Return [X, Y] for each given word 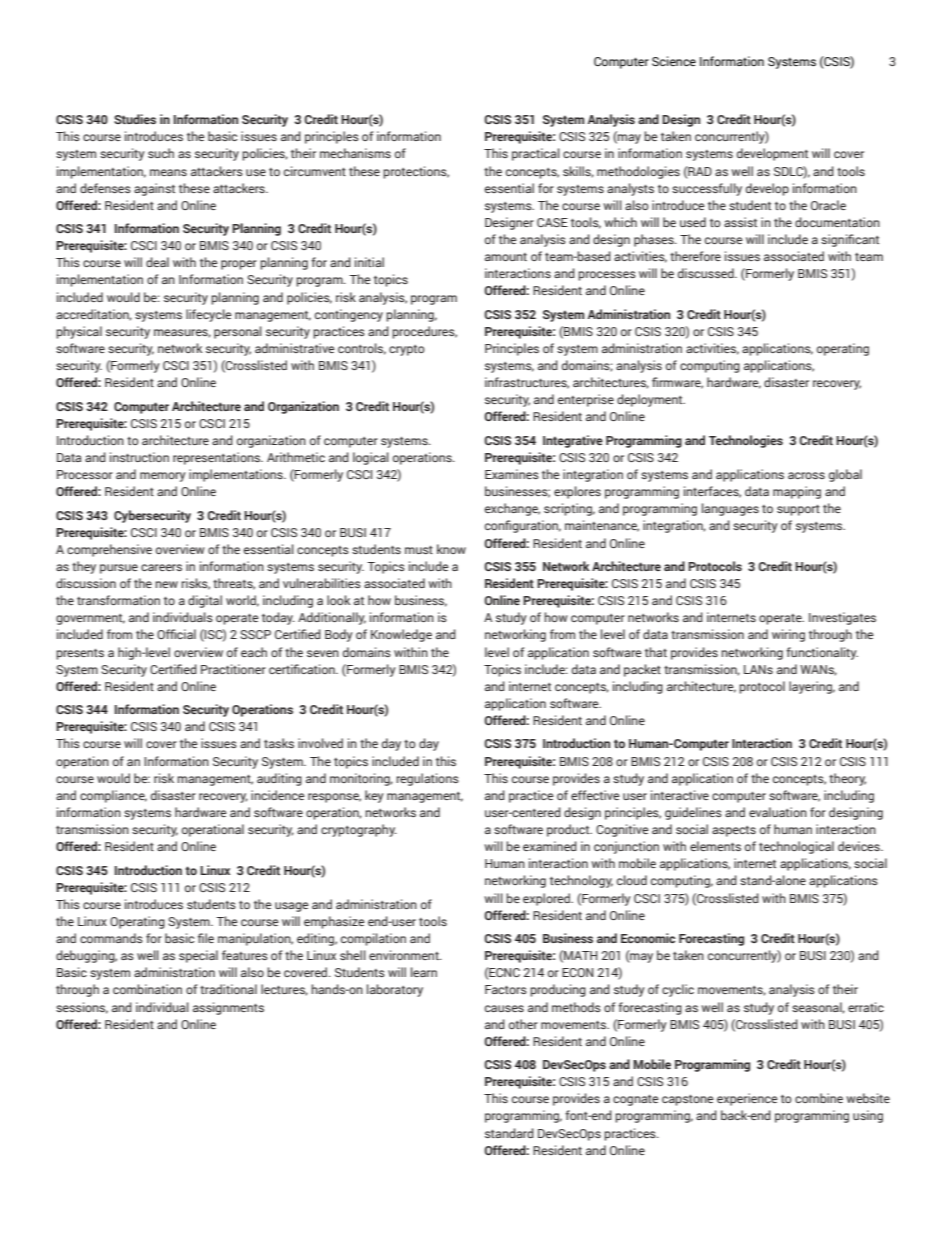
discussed [707, 273]
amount [506, 257]
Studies [135, 119]
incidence [278, 795]
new [166, 584]
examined [550, 846]
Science [674, 61]
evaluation [778, 812]
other [523, 1024]
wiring [788, 635]
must [419, 550]
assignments [228, 1008]
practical [536, 154]
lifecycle [209, 315]
